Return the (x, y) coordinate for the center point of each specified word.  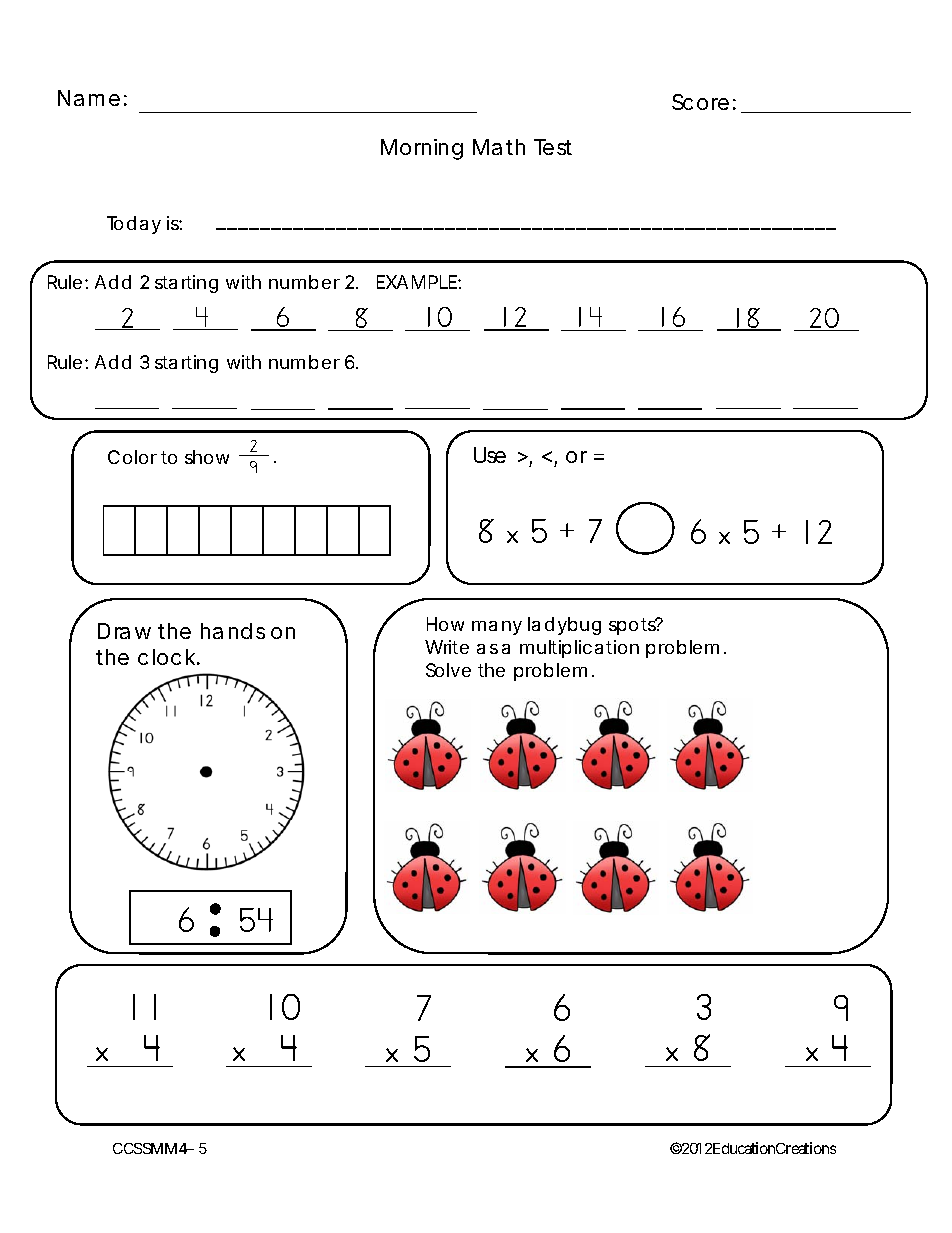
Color (132, 457)
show (207, 457)
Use (490, 455)
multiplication (579, 649)
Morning (422, 149)
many (497, 628)
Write (447, 647)
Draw (124, 631)
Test (553, 147)
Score (700, 102)
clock (168, 657)
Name (89, 98)
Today (134, 225)
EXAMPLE (418, 282)
